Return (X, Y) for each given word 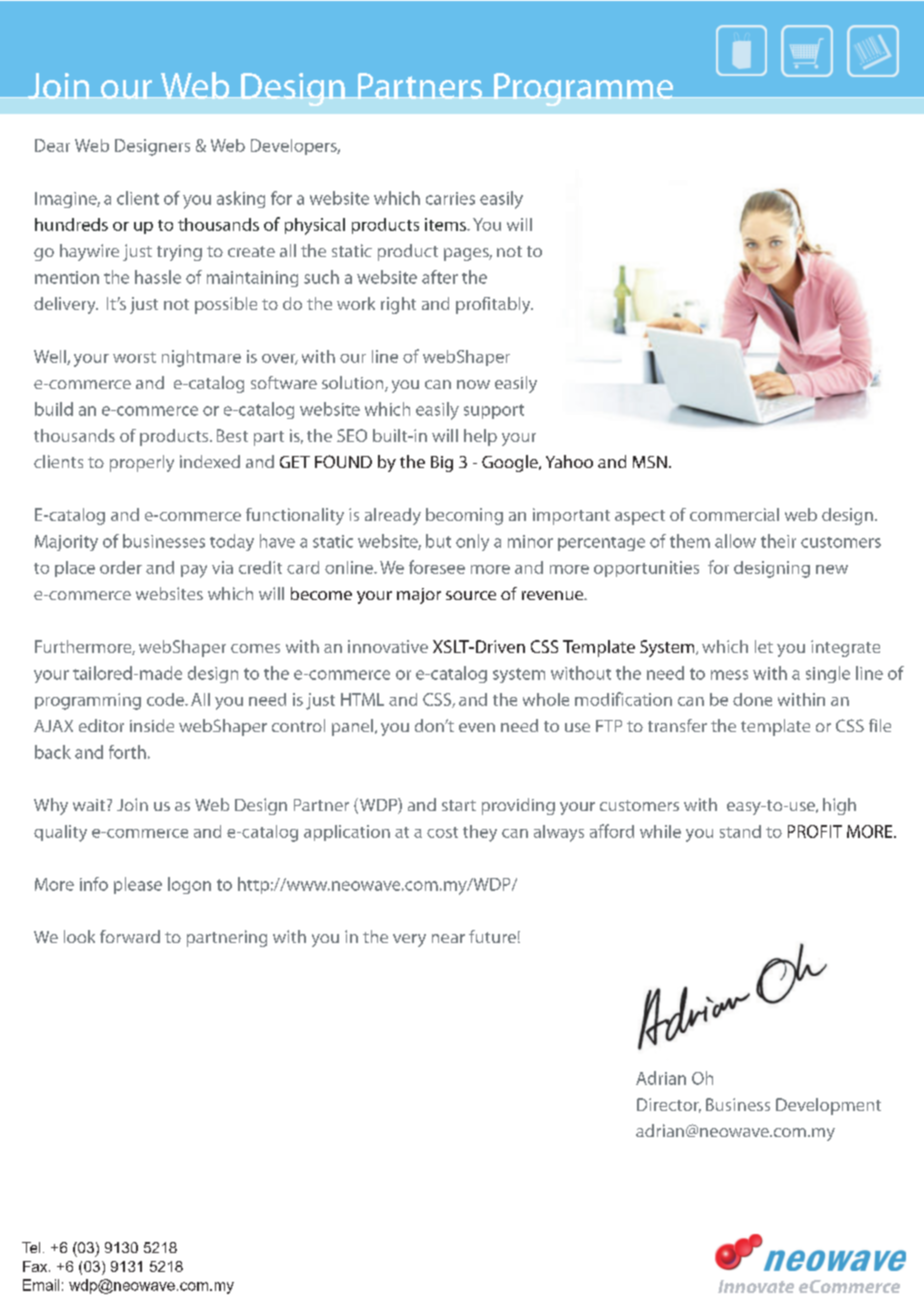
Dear (52, 145)
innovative (388, 646)
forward (130, 936)
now (473, 384)
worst (134, 357)
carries (450, 198)
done (752, 699)
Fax (36, 1266)
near (448, 938)
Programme (584, 89)
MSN (650, 462)
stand (740, 831)
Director (669, 1105)
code (166, 699)
